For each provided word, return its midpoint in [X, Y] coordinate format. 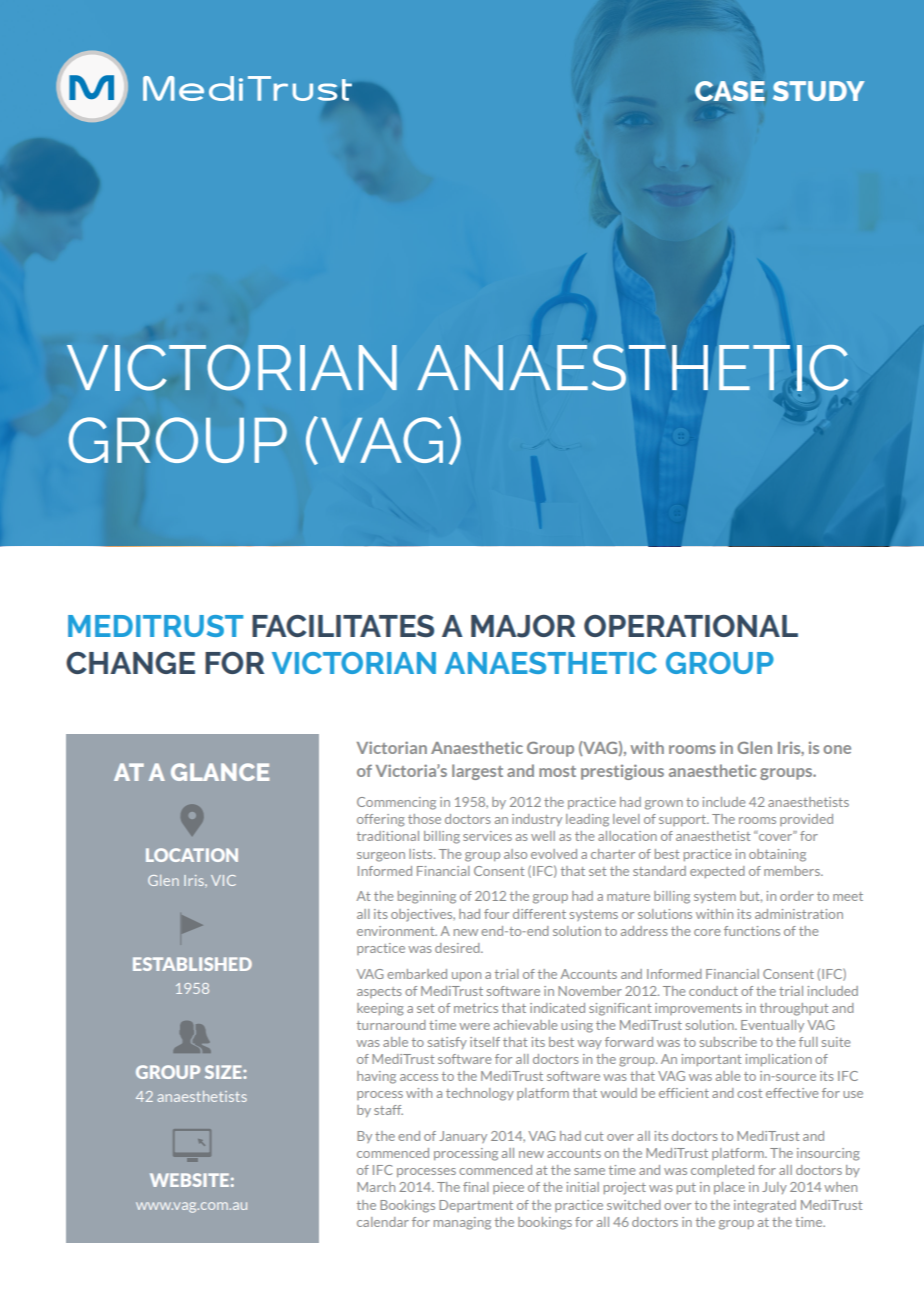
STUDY [819, 91]
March [376, 1187]
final [476, 1187]
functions [752, 931]
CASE [730, 91]
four [496, 914]
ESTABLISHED [192, 964]
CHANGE [130, 663]
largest [477, 772]
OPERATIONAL [691, 626]
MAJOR [523, 626]
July [774, 1188]
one [837, 749]
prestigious [622, 772]
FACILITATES [343, 626]
